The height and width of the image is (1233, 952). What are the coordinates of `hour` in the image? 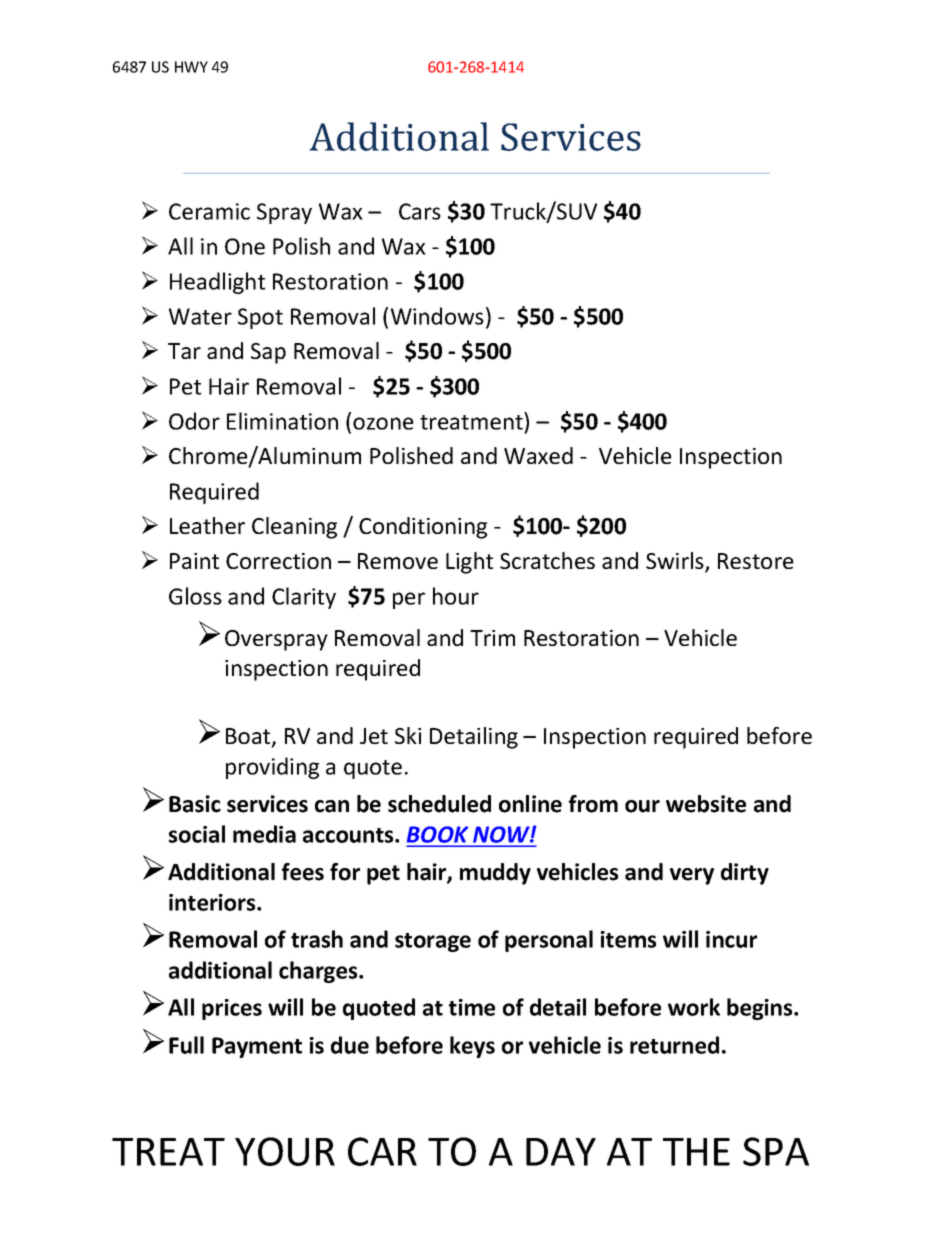 It's located at (456, 596).
